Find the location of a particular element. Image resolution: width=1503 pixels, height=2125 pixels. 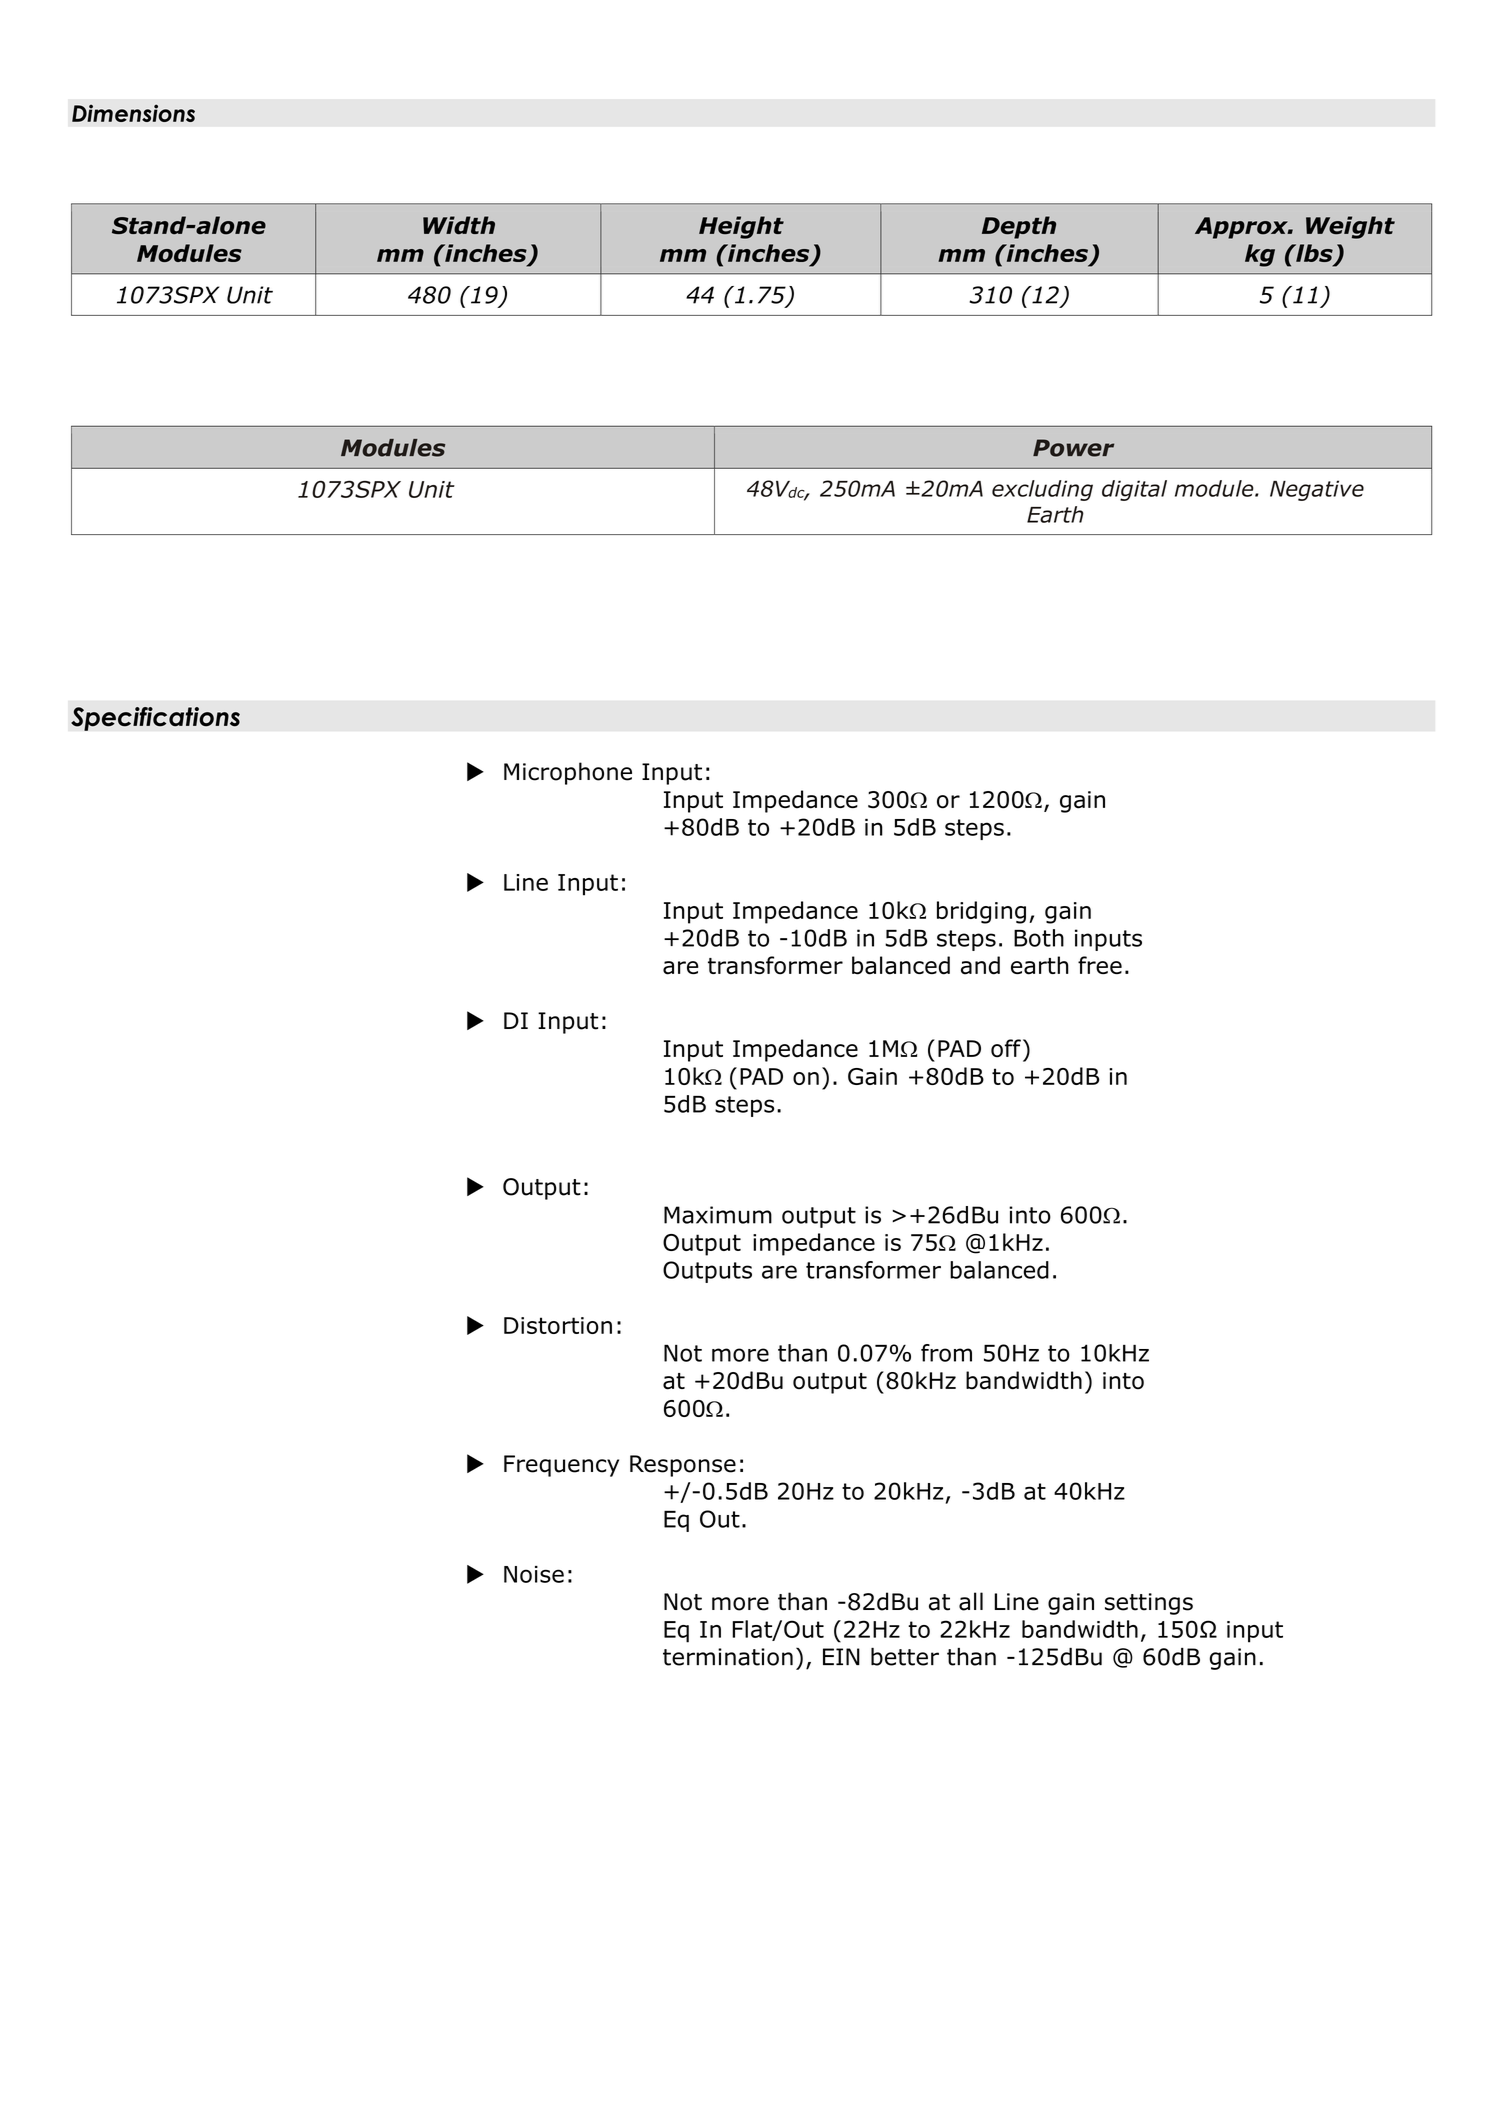

free is located at coordinates (1100, 965).
